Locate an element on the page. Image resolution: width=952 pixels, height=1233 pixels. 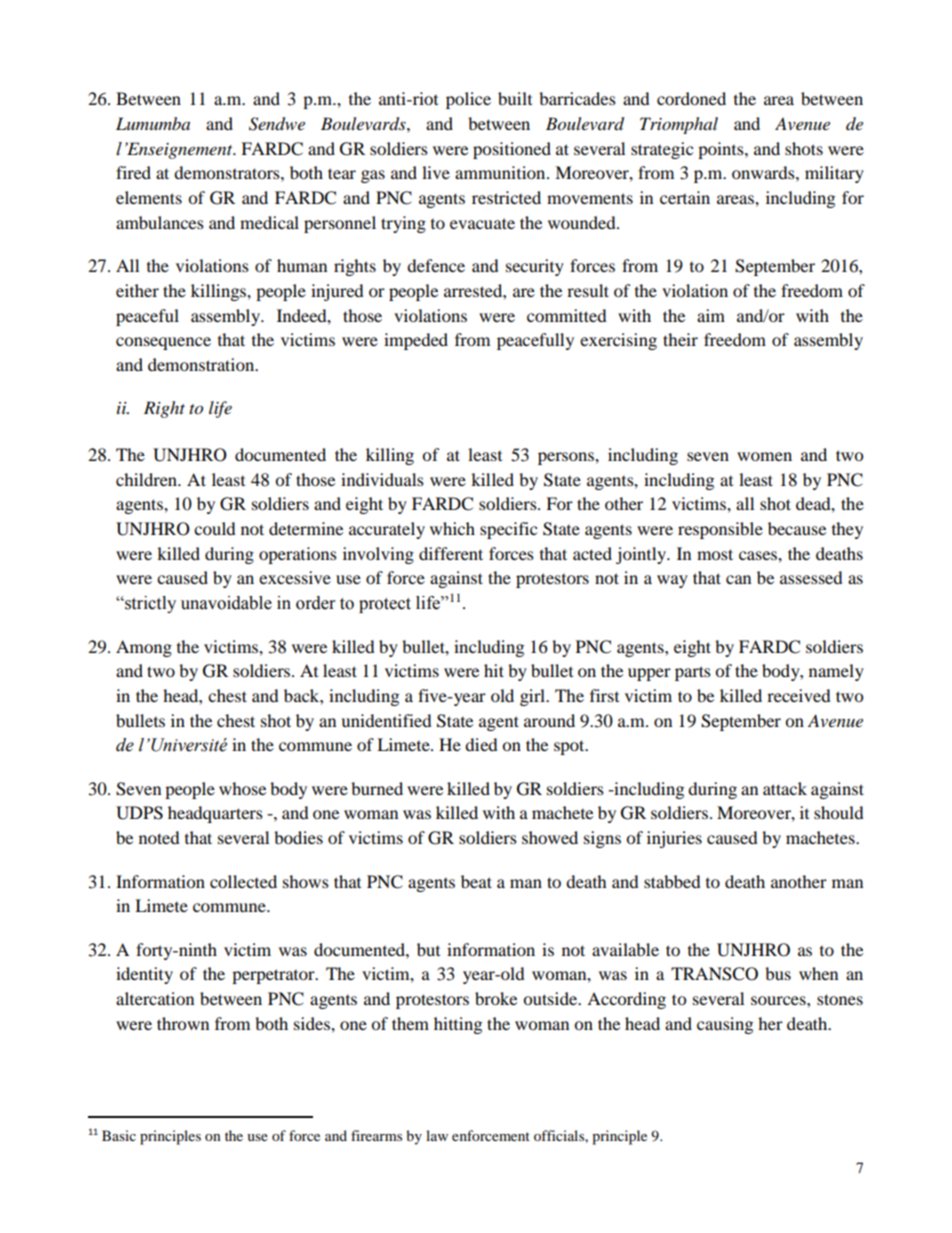
died is located at coordinates (481, 744).
